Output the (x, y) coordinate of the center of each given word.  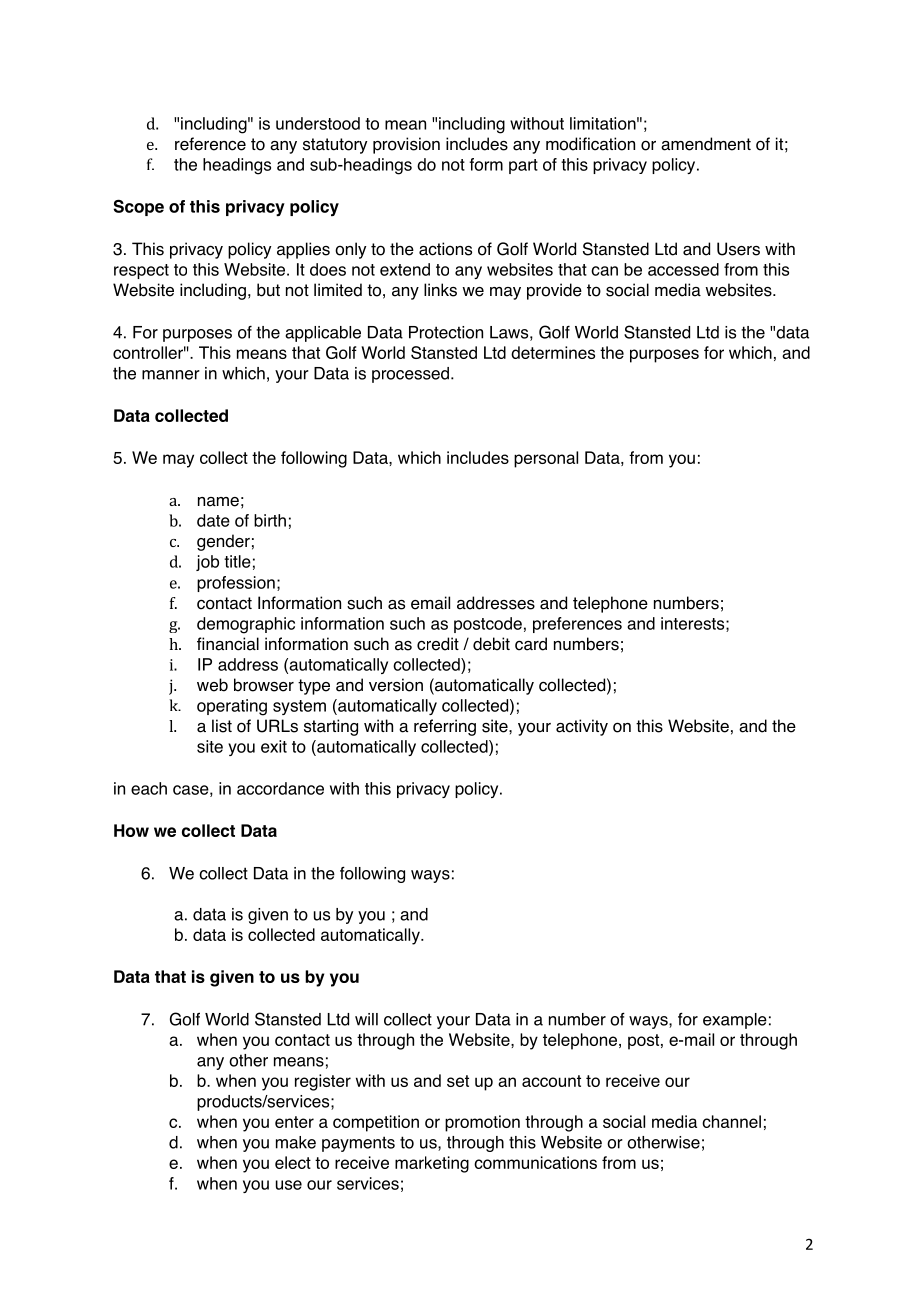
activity (582, 727)
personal (546, 459)
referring (445, 727)
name (218, 502)
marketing (432, 1164)
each (149, 788)
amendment (706, 144)
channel (731, 1121)
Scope (139, 208)
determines (553, 352)
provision (406, 145)
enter (294, 1122)
